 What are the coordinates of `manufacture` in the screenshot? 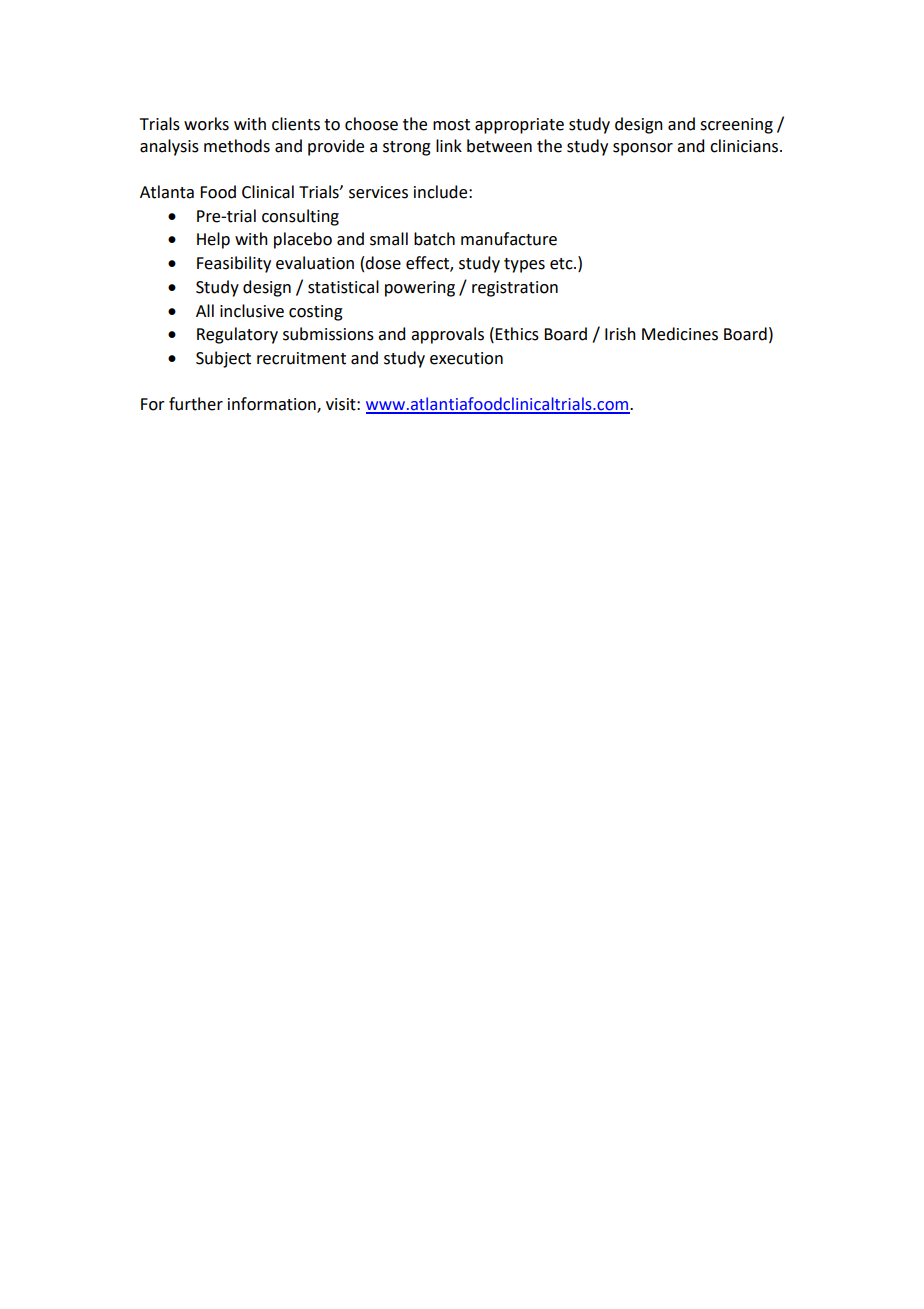 It's located at (509, 239).
